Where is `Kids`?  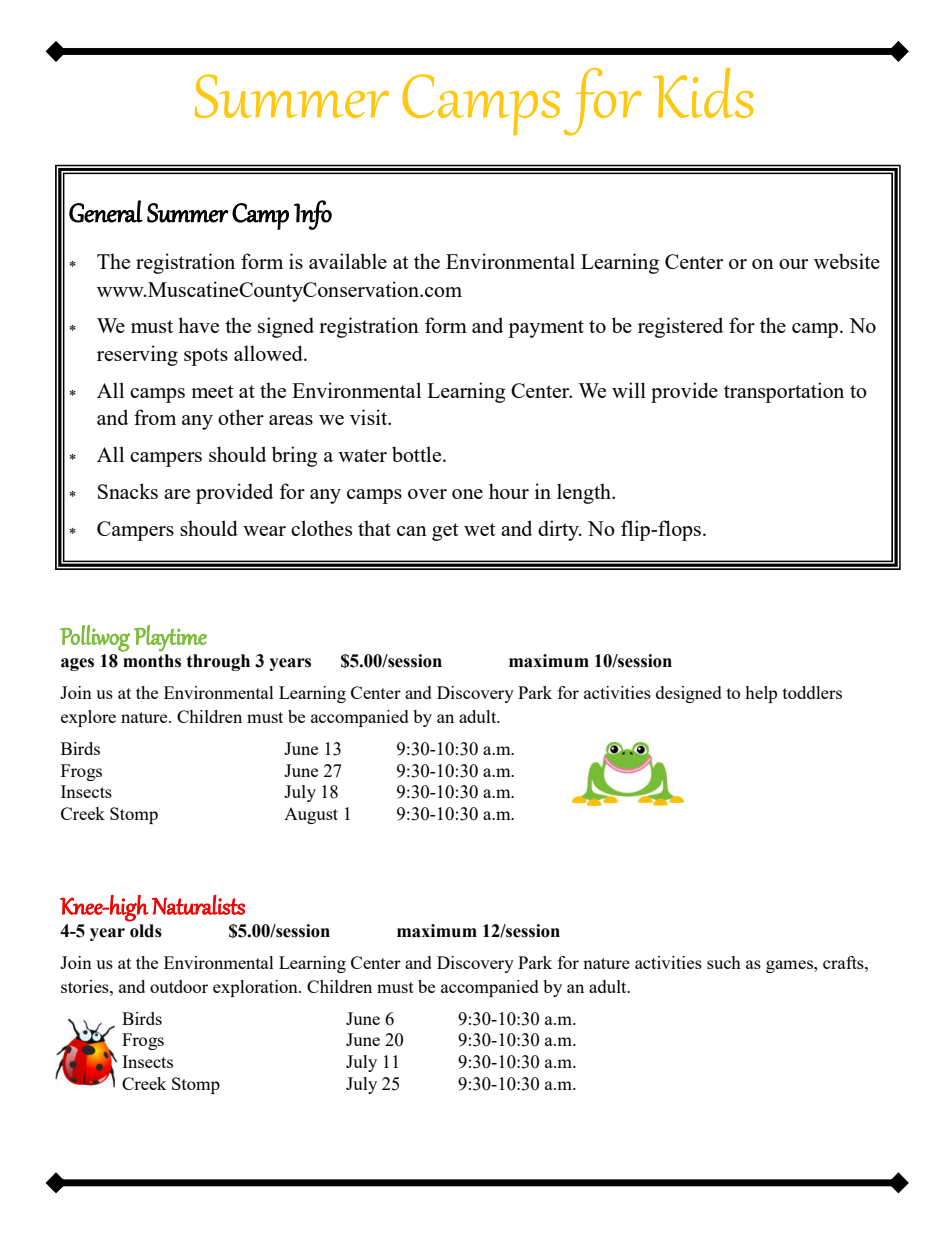
Kids is located at coordinates (703, 93).
